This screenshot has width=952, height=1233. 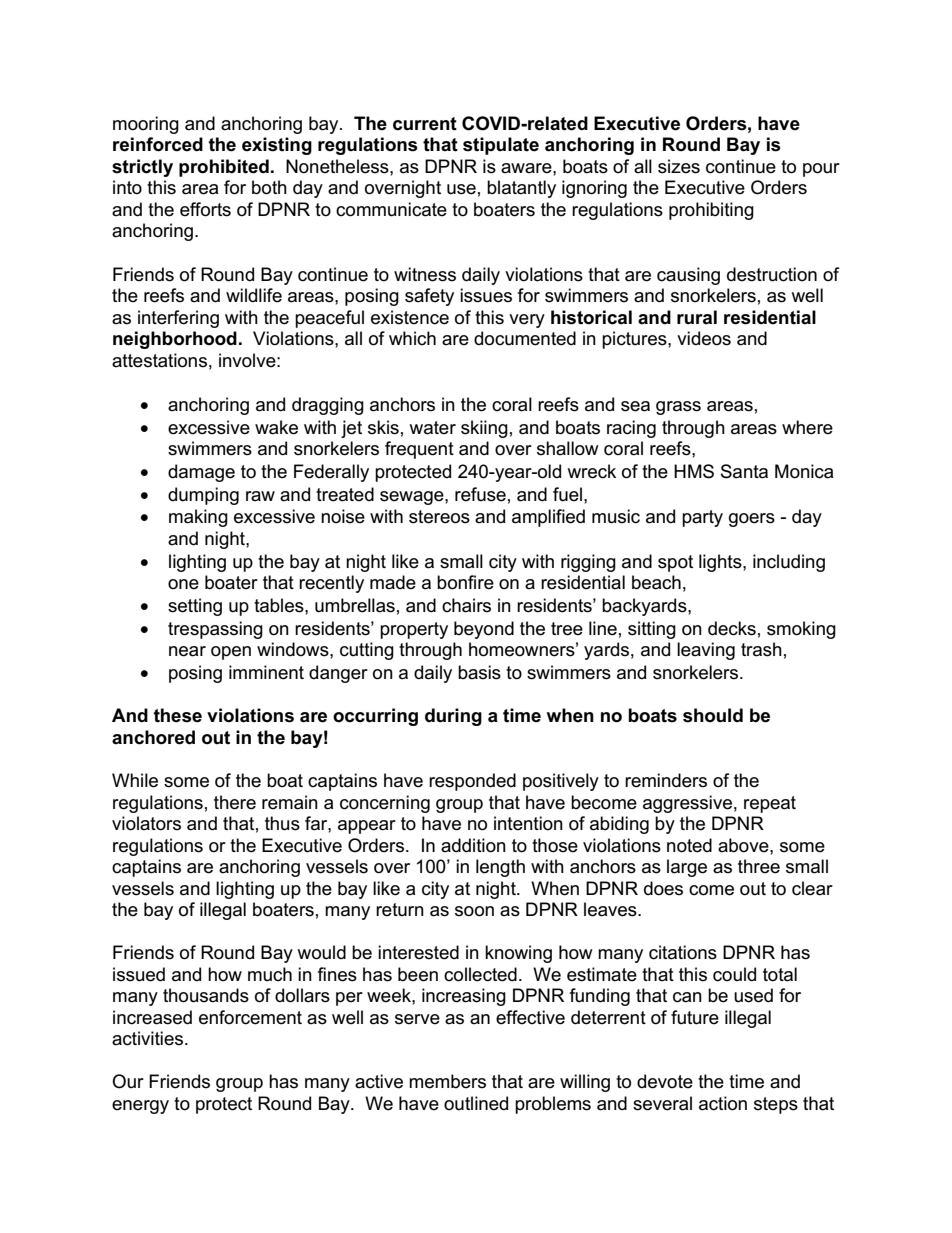 What do you see at coordinates (140, 1107) in the screenshot?
I see `energy` at bounding box center [140, 1107].
